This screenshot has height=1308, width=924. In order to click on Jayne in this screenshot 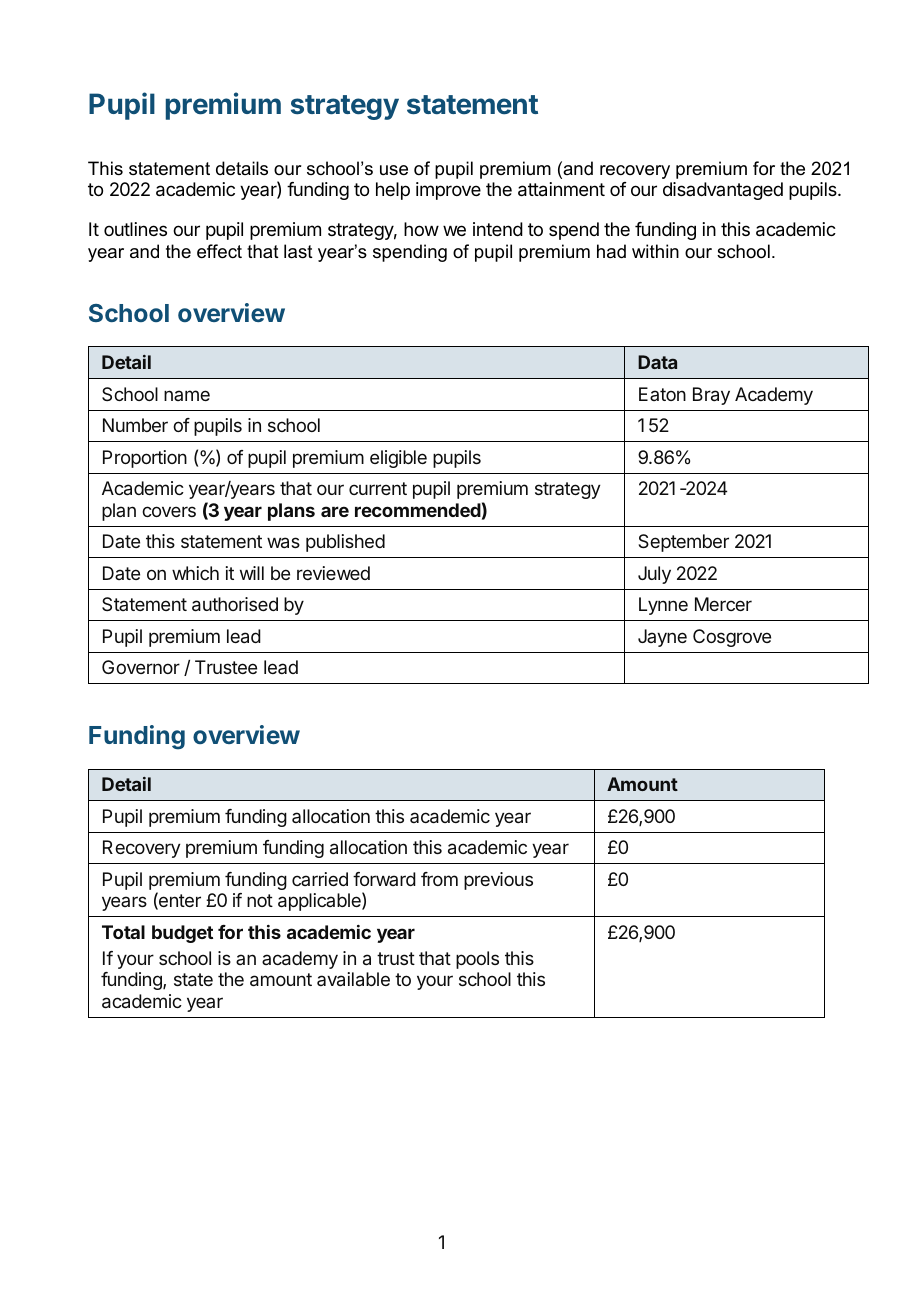, I will do `click(662, 638)`.
